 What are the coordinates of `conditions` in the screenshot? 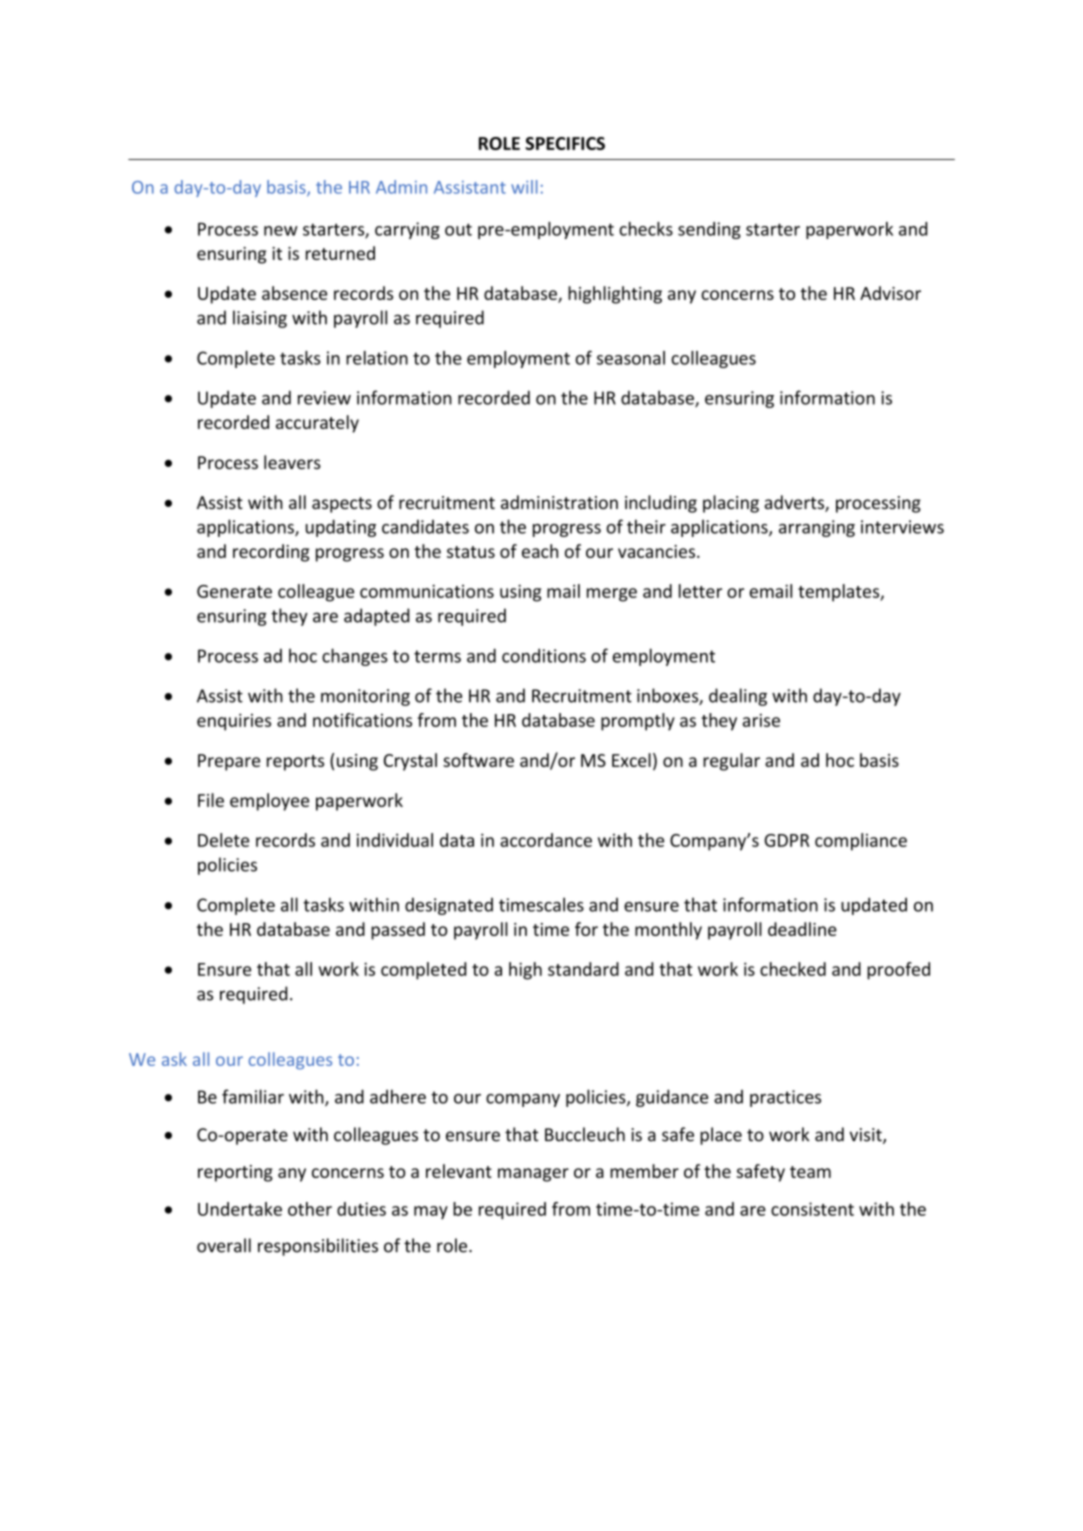 It's located at (544, 655).
